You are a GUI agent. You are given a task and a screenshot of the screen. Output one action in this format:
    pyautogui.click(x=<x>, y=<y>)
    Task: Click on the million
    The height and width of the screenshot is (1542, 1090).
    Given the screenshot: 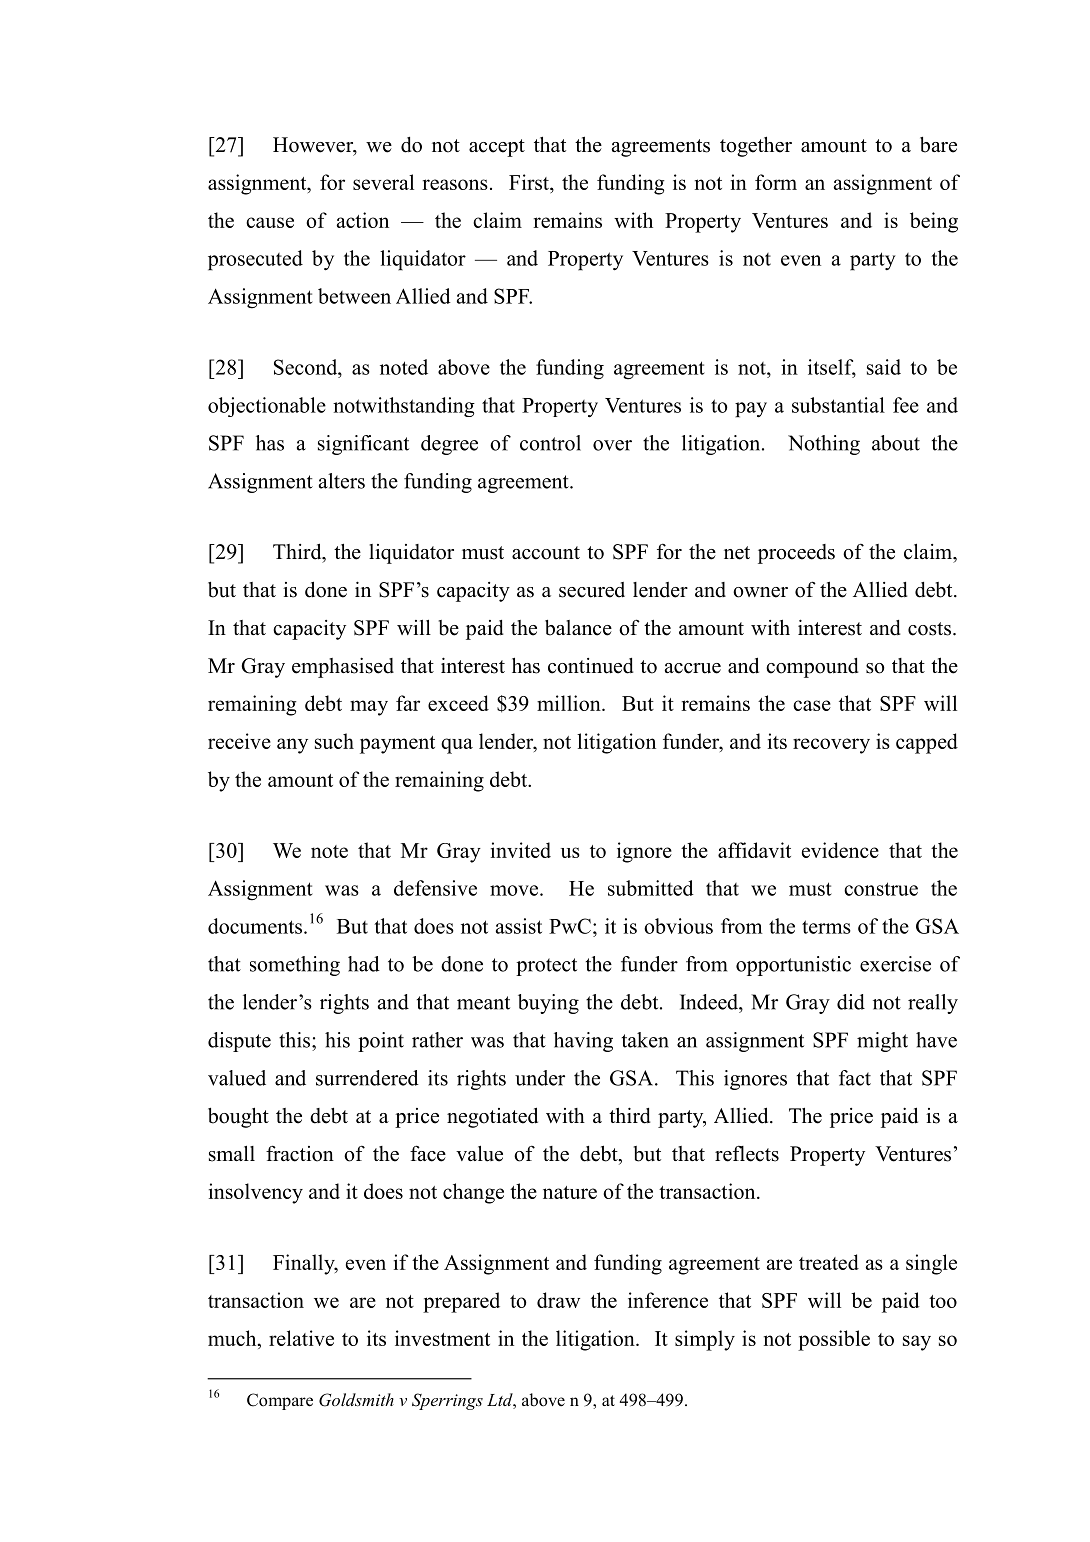 What is the action you would take?
    pyautogui.click(x=570, y=703)
